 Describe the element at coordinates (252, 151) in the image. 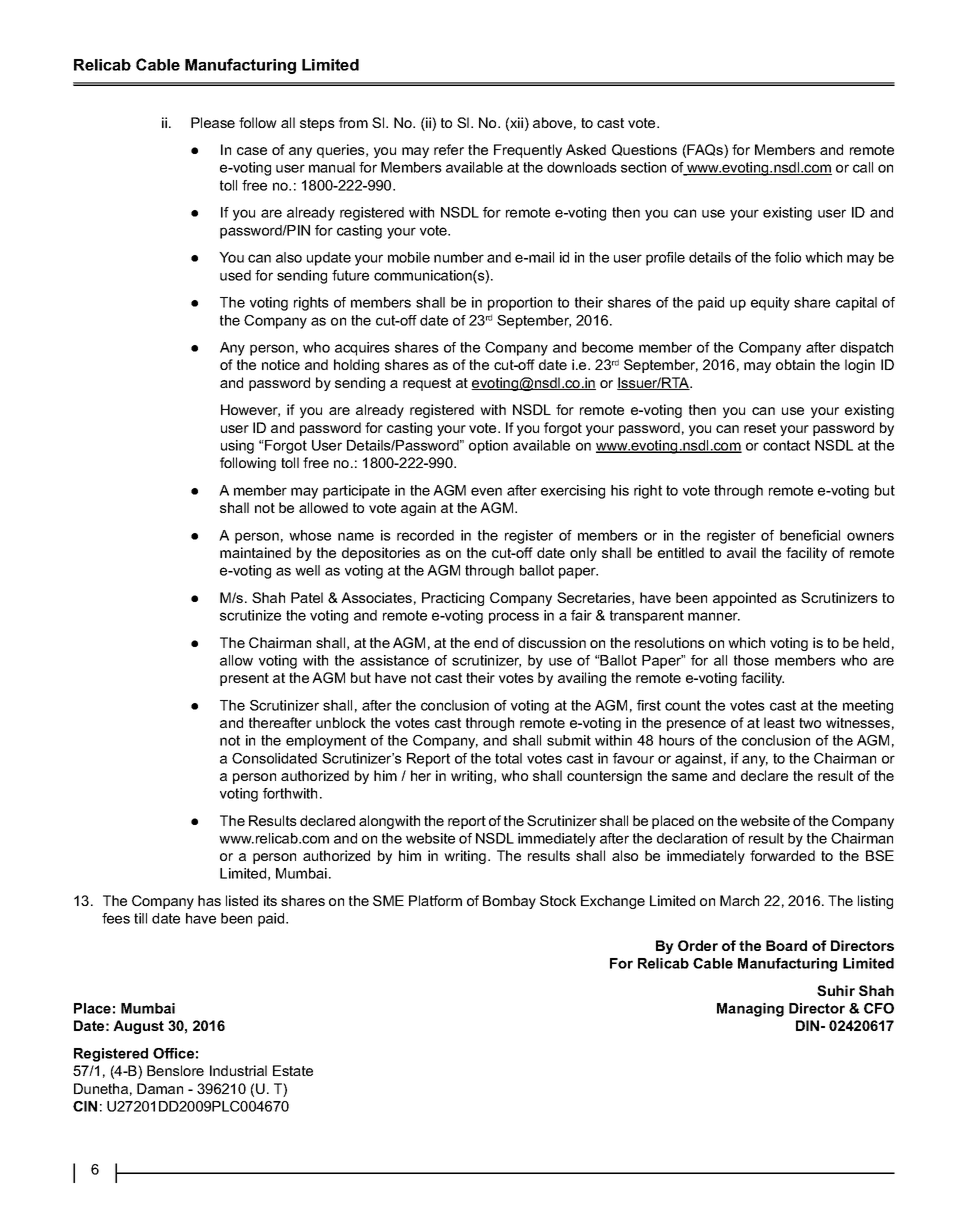

I see `case` at that location.
